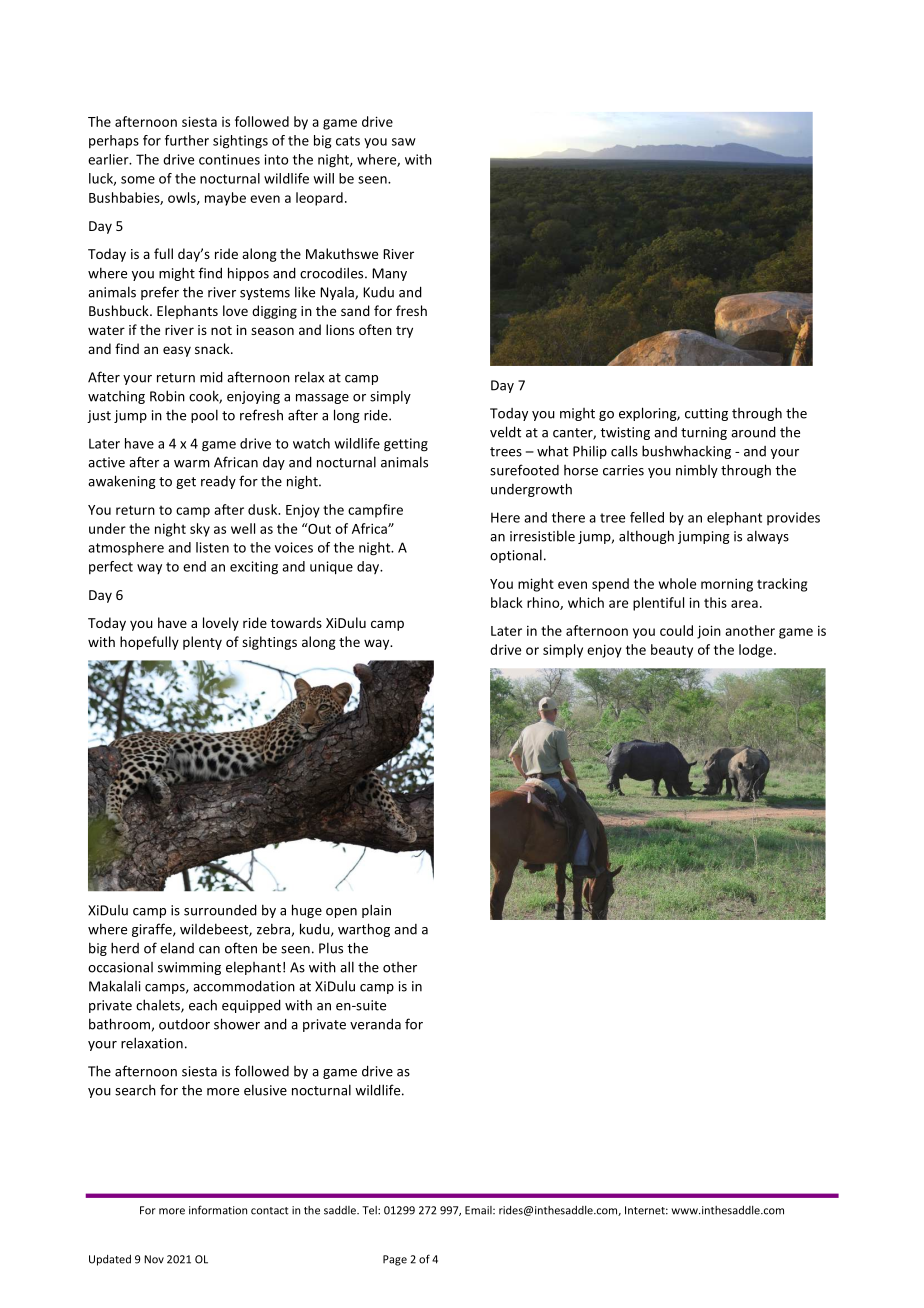  I want to click on pool, so click(204, 416).
